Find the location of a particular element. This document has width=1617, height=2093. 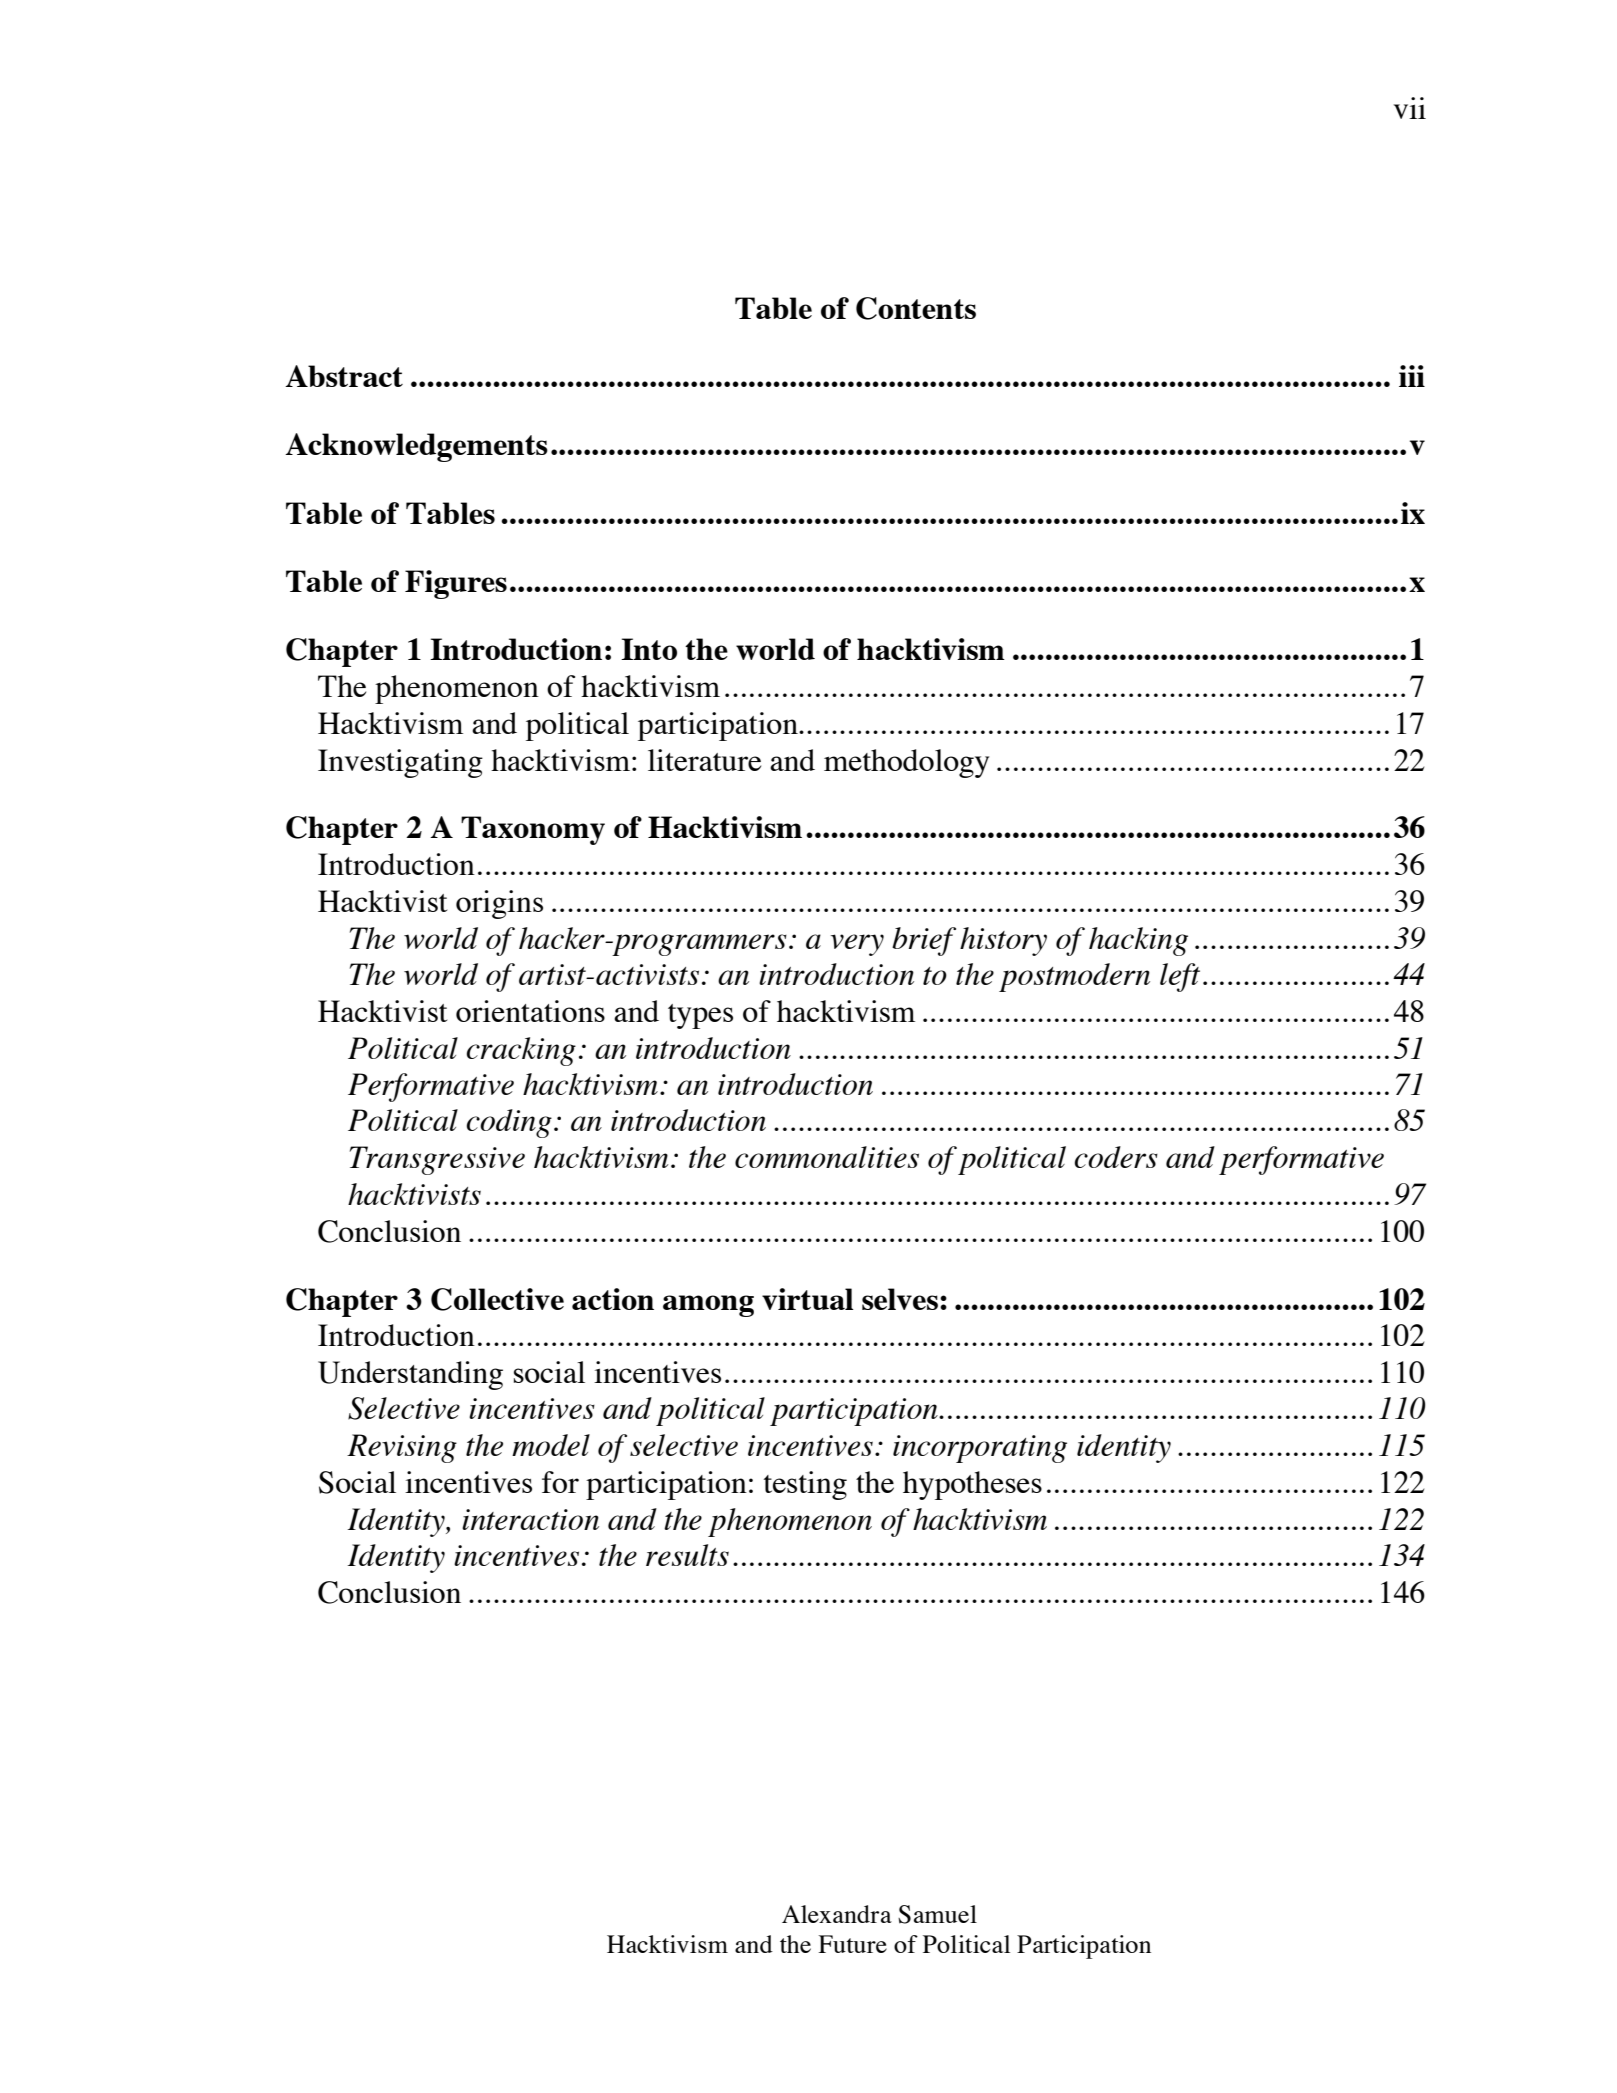

Alexandra is located at coordinates (837, 1914).
